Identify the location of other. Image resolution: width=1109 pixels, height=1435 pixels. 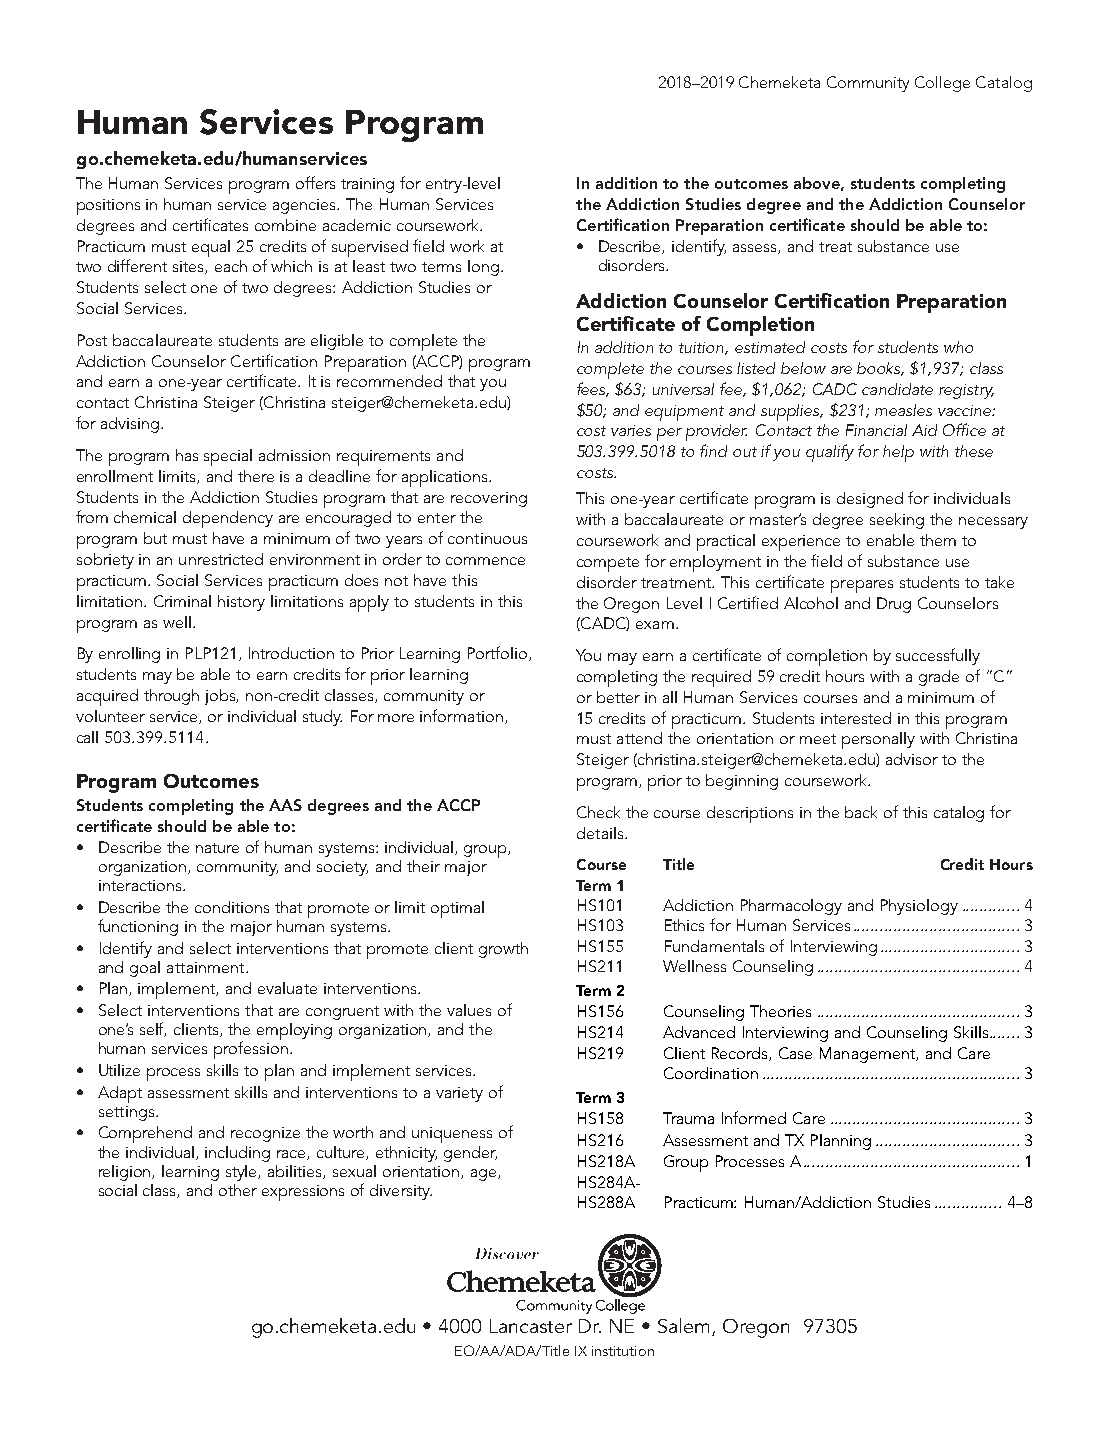
(238, 1190).
